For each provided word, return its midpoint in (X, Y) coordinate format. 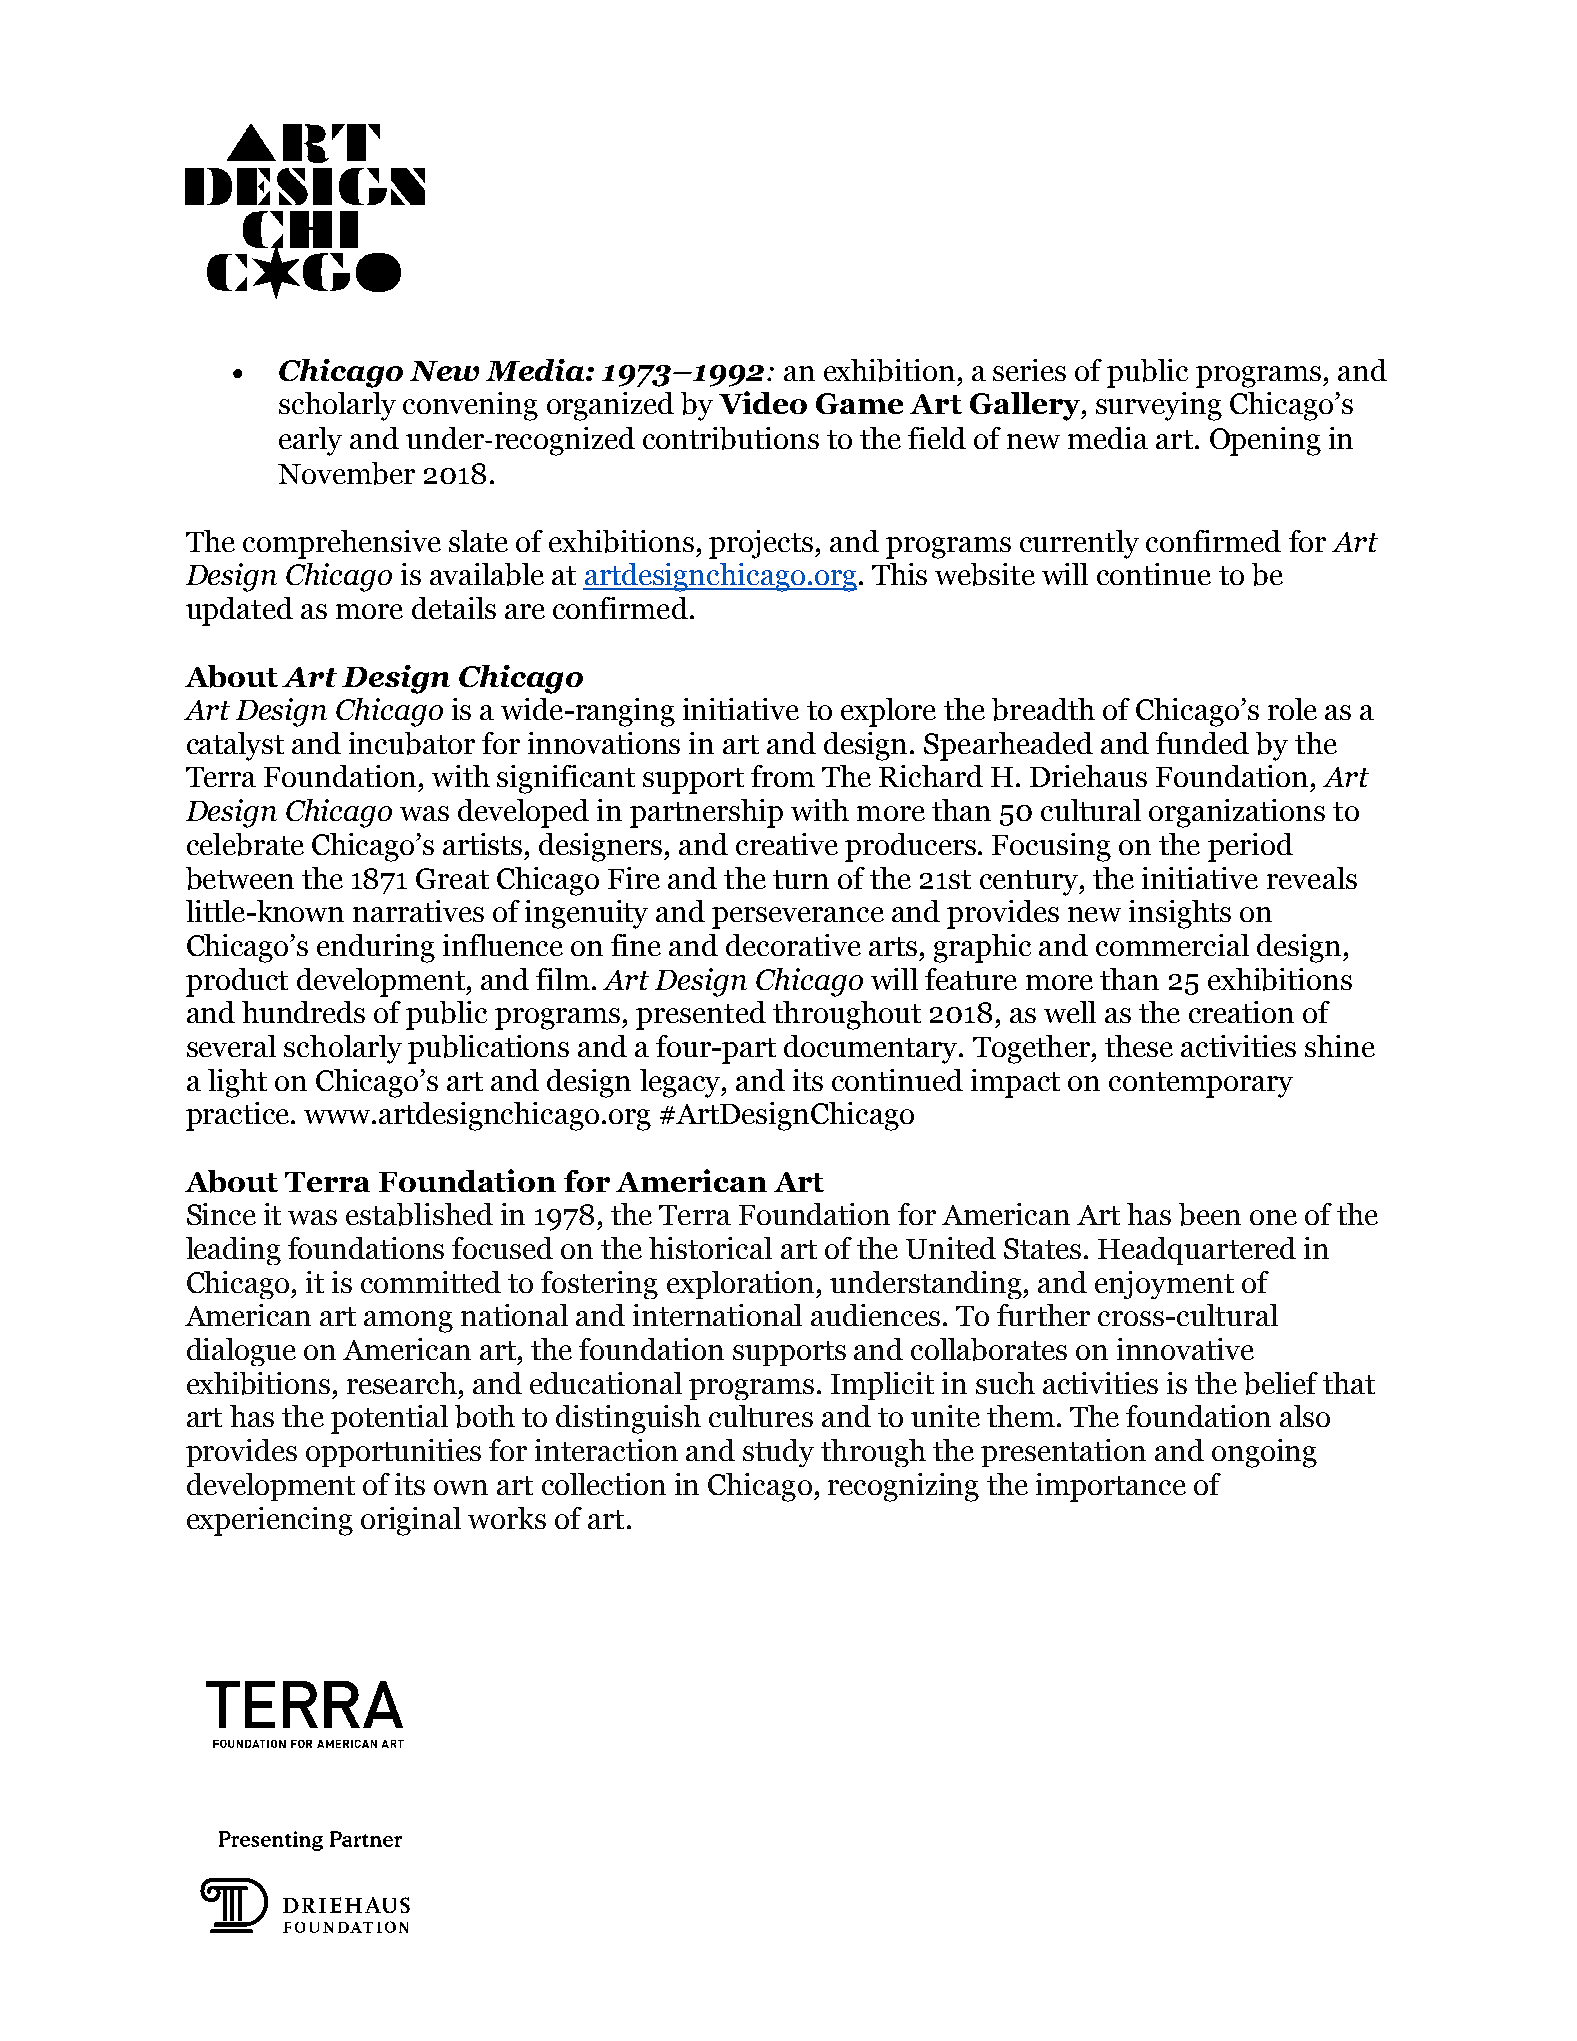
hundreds (303, 1012)
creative (787, 844)
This (899, 574)
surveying (1159, 406)
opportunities (393, 1453)
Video (763, 402)
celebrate (245, 844)
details (454, 608)
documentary (872, 1049)
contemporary (1201, 1085)
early (310, 441)
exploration (742, 1285)
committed (431, 1282)
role (1292, 709)
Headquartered (1197, 1251)
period (1250, 847)
